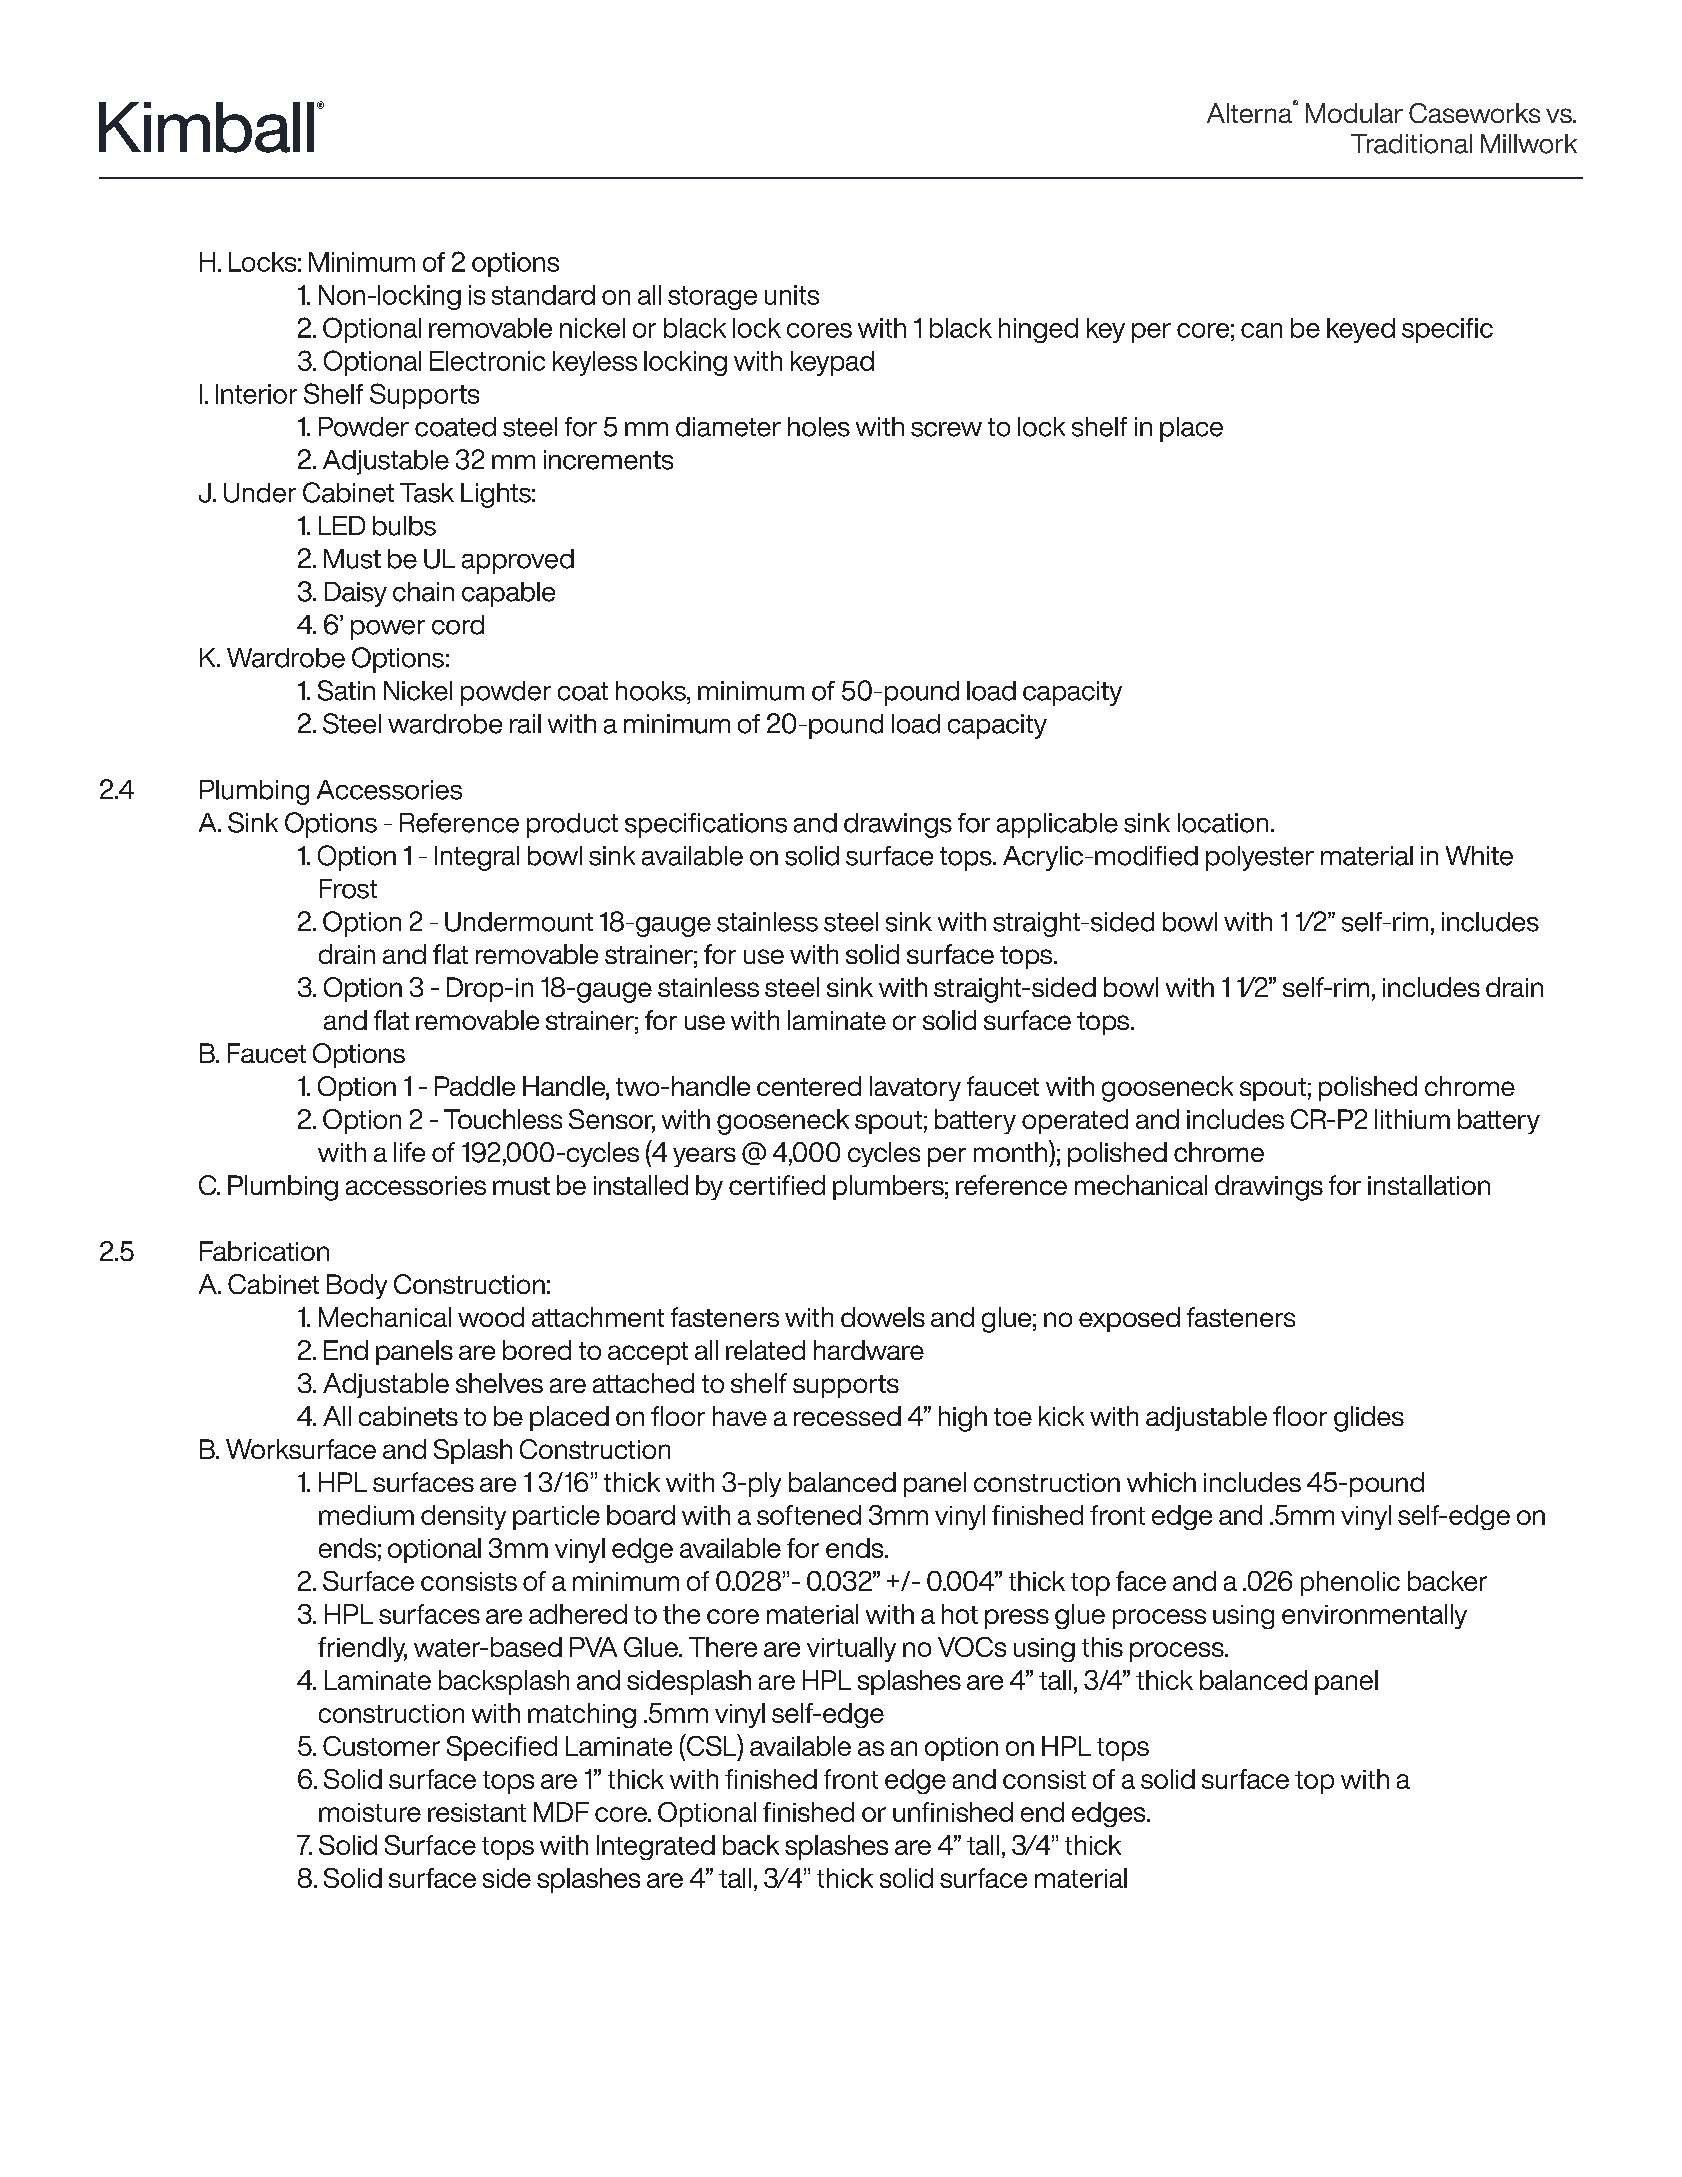 This screenshot has width=1682, height=2177. I want to click on Modular, so click(1354, 113).
